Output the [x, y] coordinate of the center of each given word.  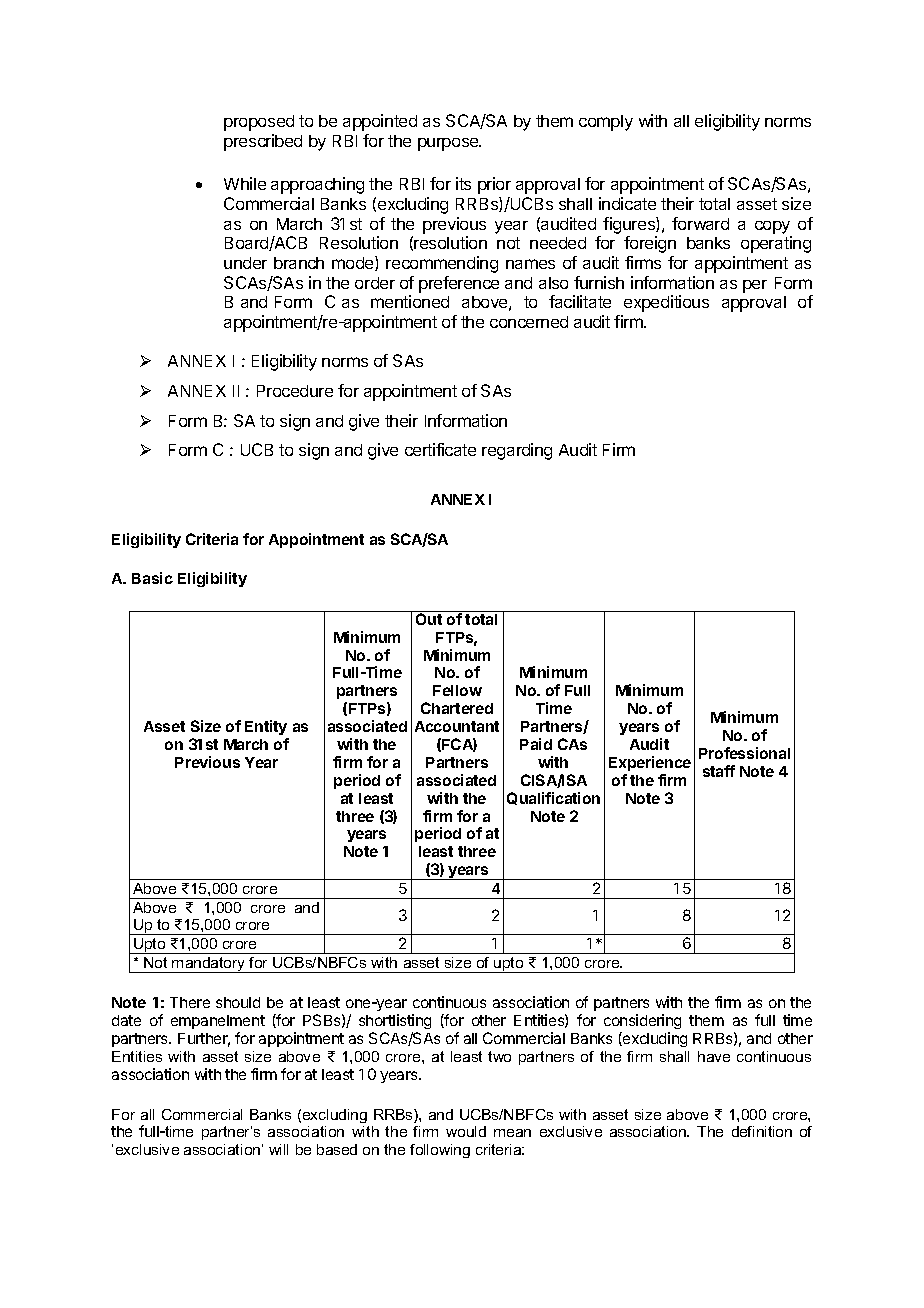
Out [429, 619]
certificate [440, 449]
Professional [744, 753]
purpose [449, 144]
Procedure [295, 391]
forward [700, 223]
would [466, 1131]
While [245, 183]
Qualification [553, 798]
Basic [152, 578]
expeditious [666, 303]
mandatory [209, 965]
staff [719, 771]
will [278, 1149]
